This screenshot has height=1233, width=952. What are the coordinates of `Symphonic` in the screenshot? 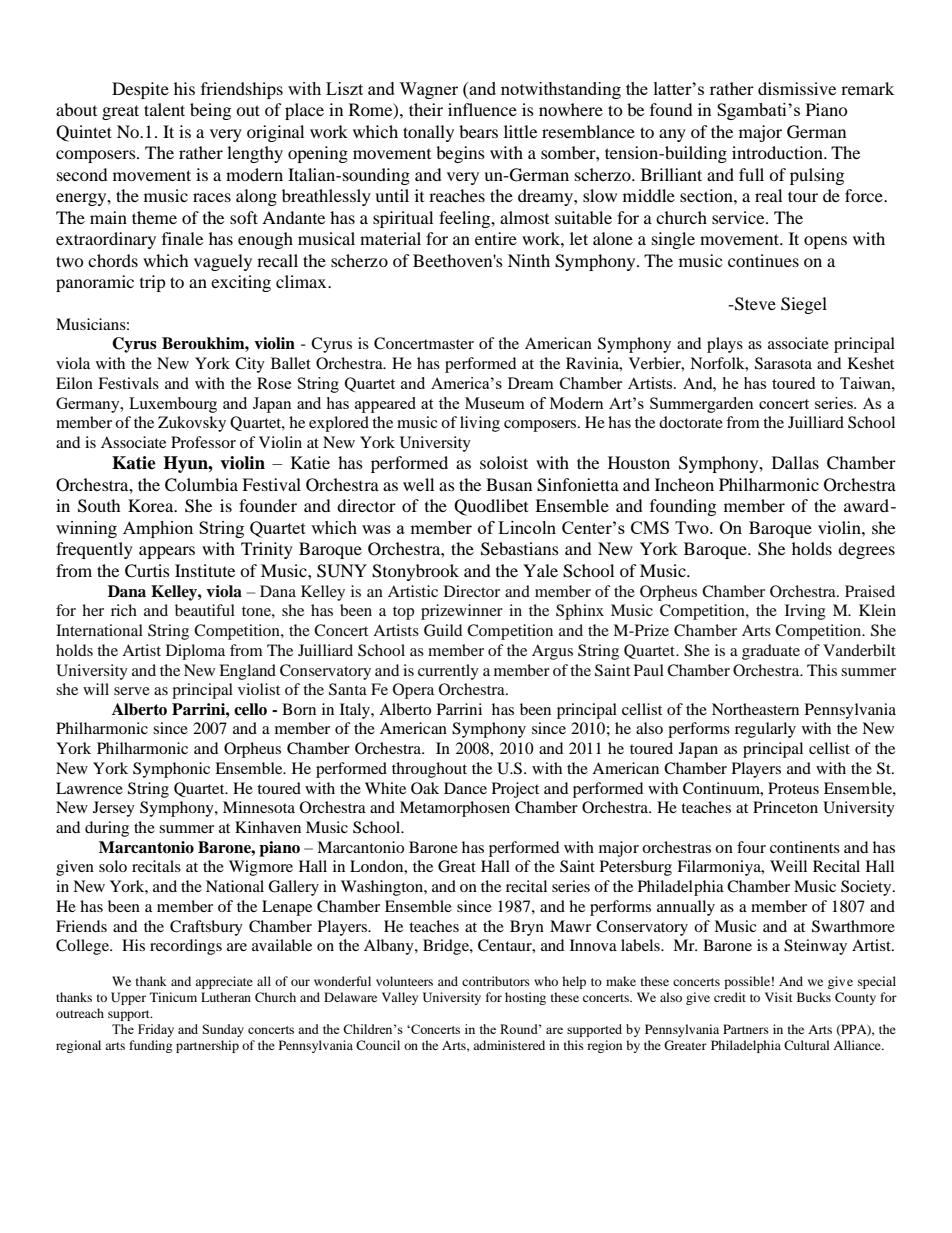 It's located at (171, 770).
